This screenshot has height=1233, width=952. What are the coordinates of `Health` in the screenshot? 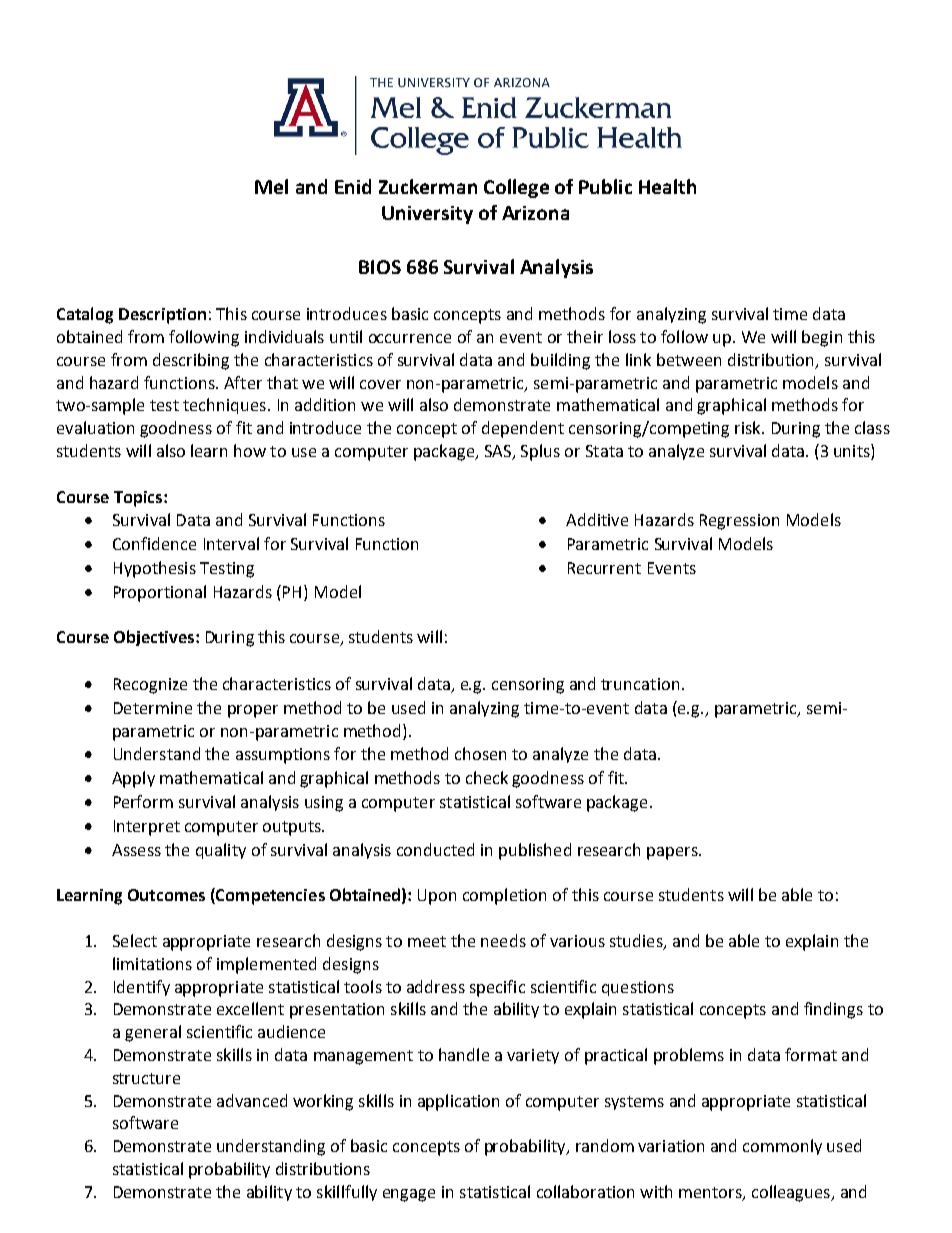 It's located at (667, 186).
